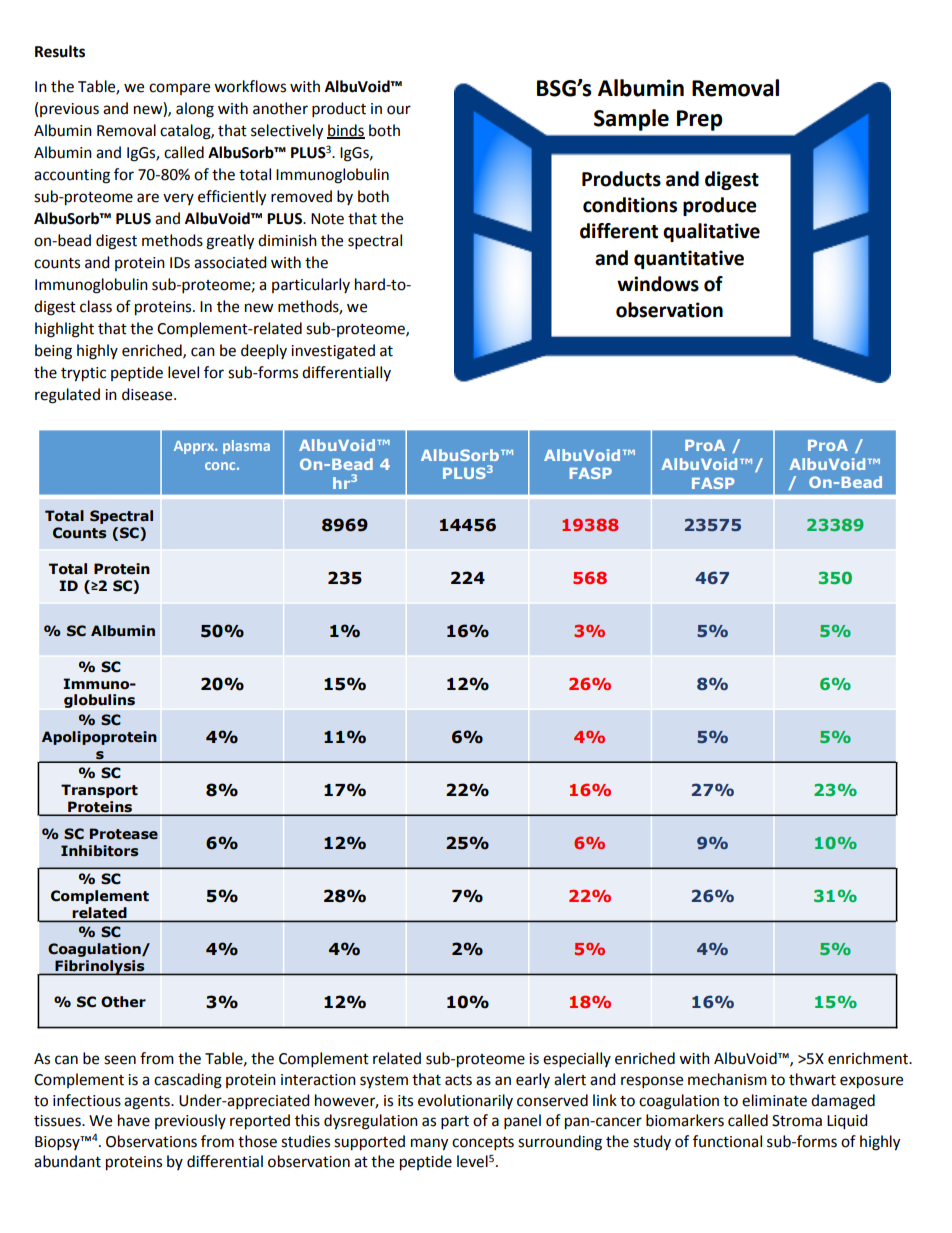 Image resolution: width=952 pixels, height=1233 pixels. Describe the element at coordinates (333, 352) in the screenshot. I see `investigated` at that location.
